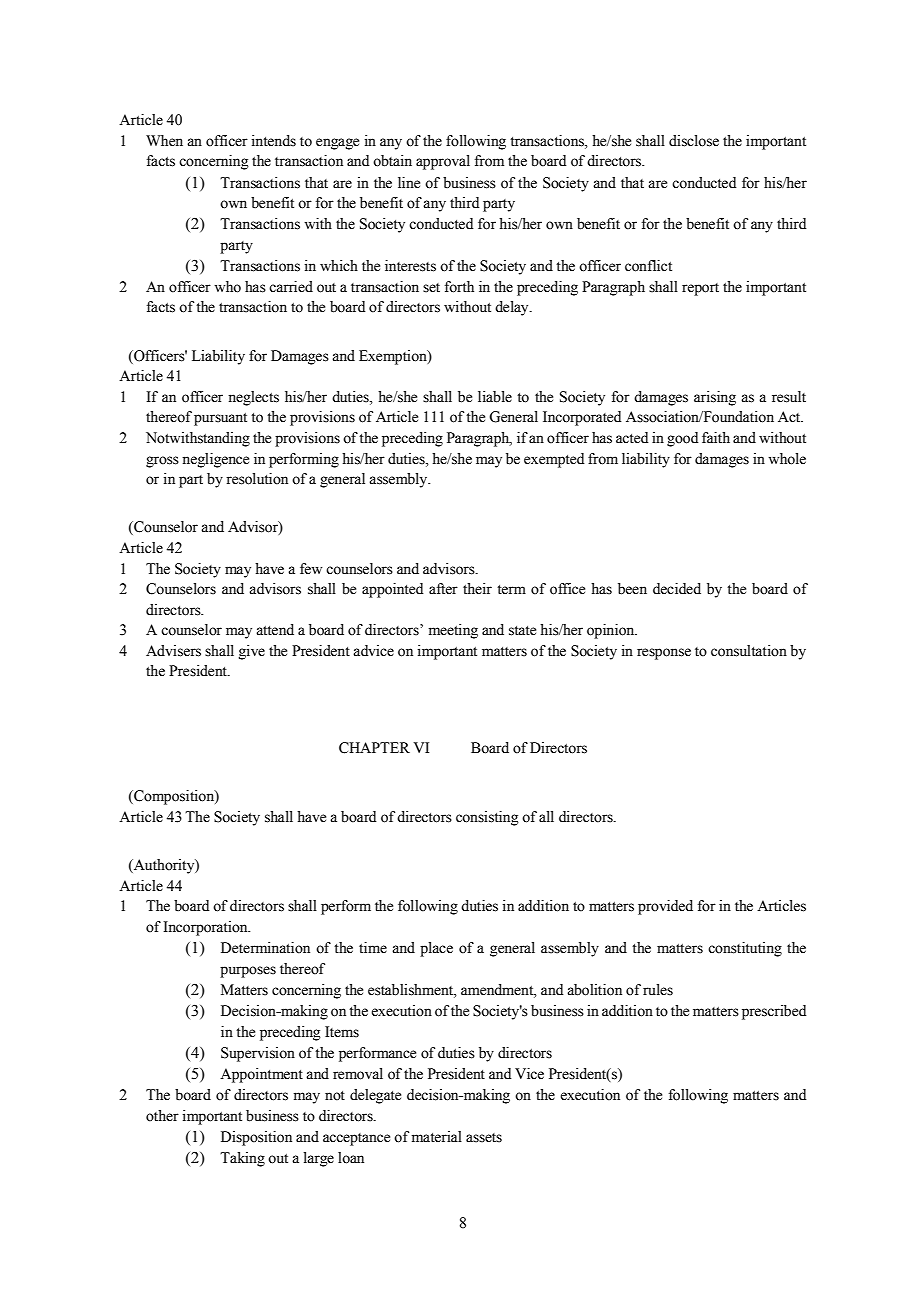  Describe the element at coordinates (495, 397) in the image. I see `liable` at that location.
